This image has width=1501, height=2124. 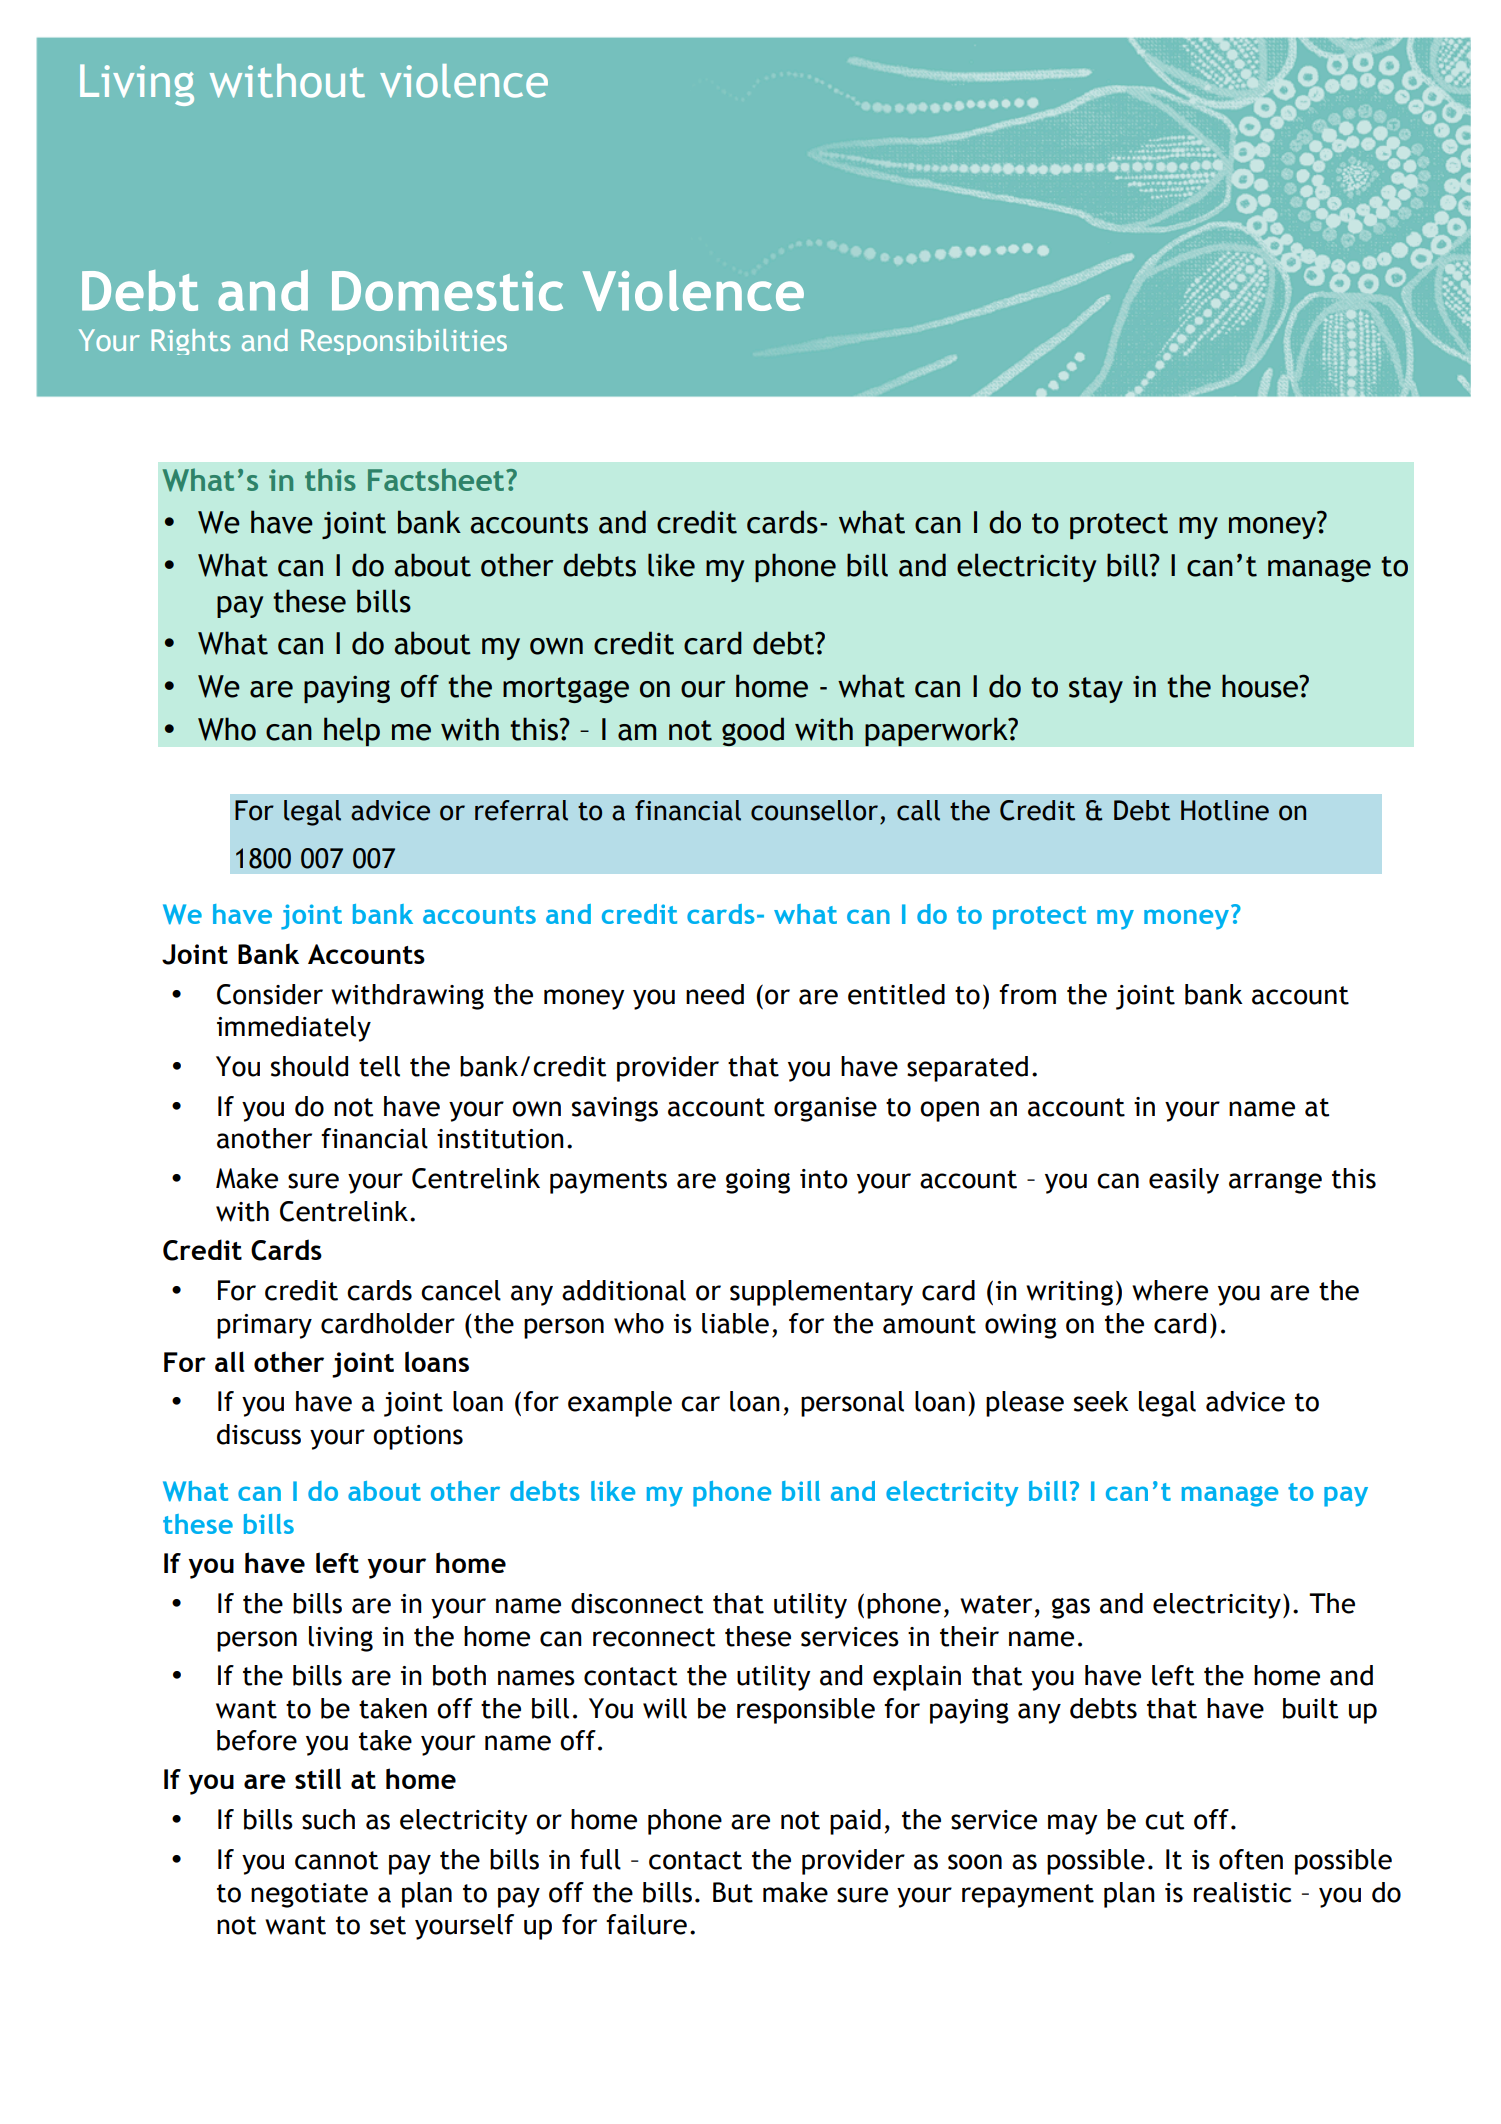 I want to click on cannot, so click(x=336, y=1860).
